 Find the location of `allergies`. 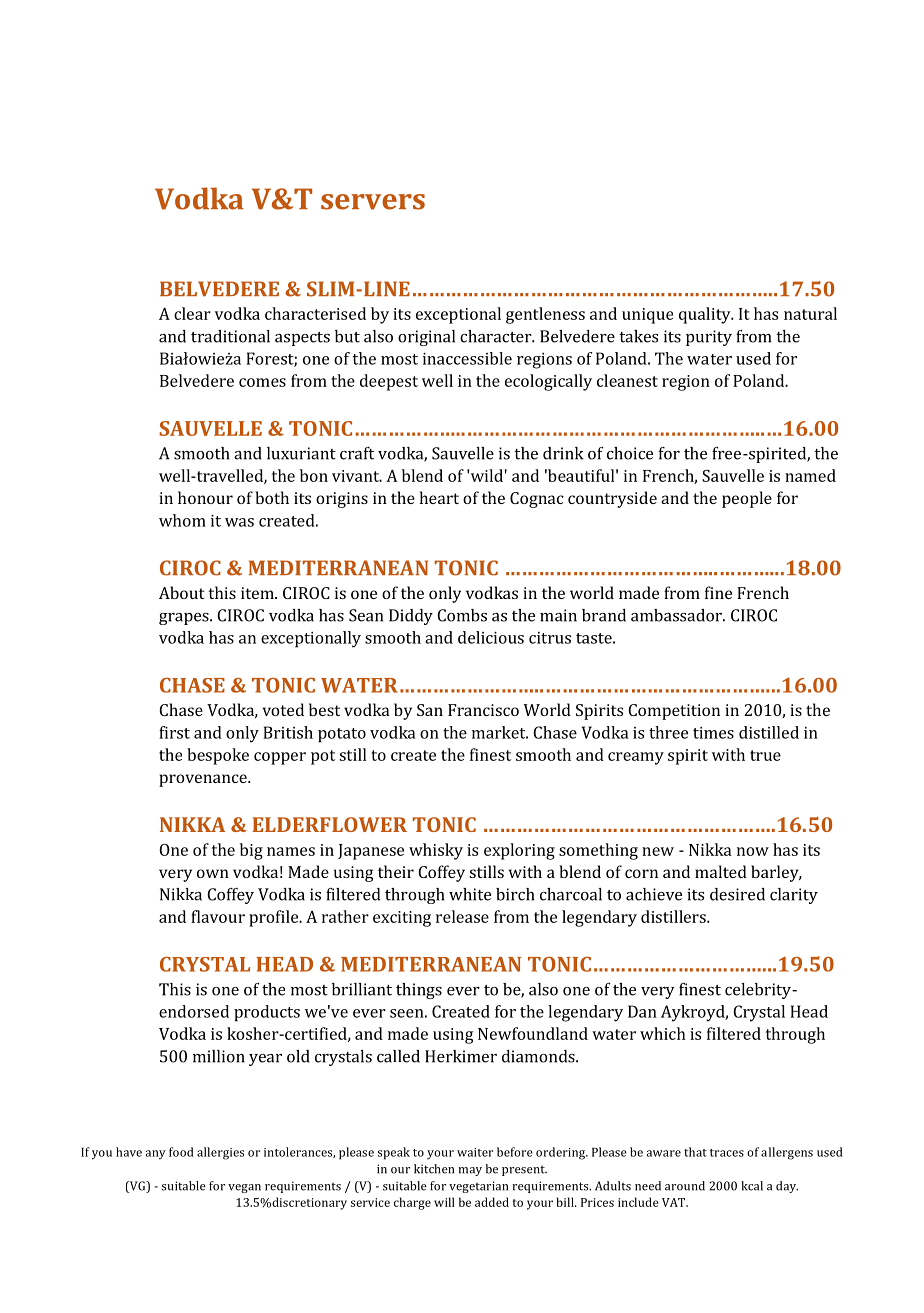

allergies is located at coordinates (220, 1153).
